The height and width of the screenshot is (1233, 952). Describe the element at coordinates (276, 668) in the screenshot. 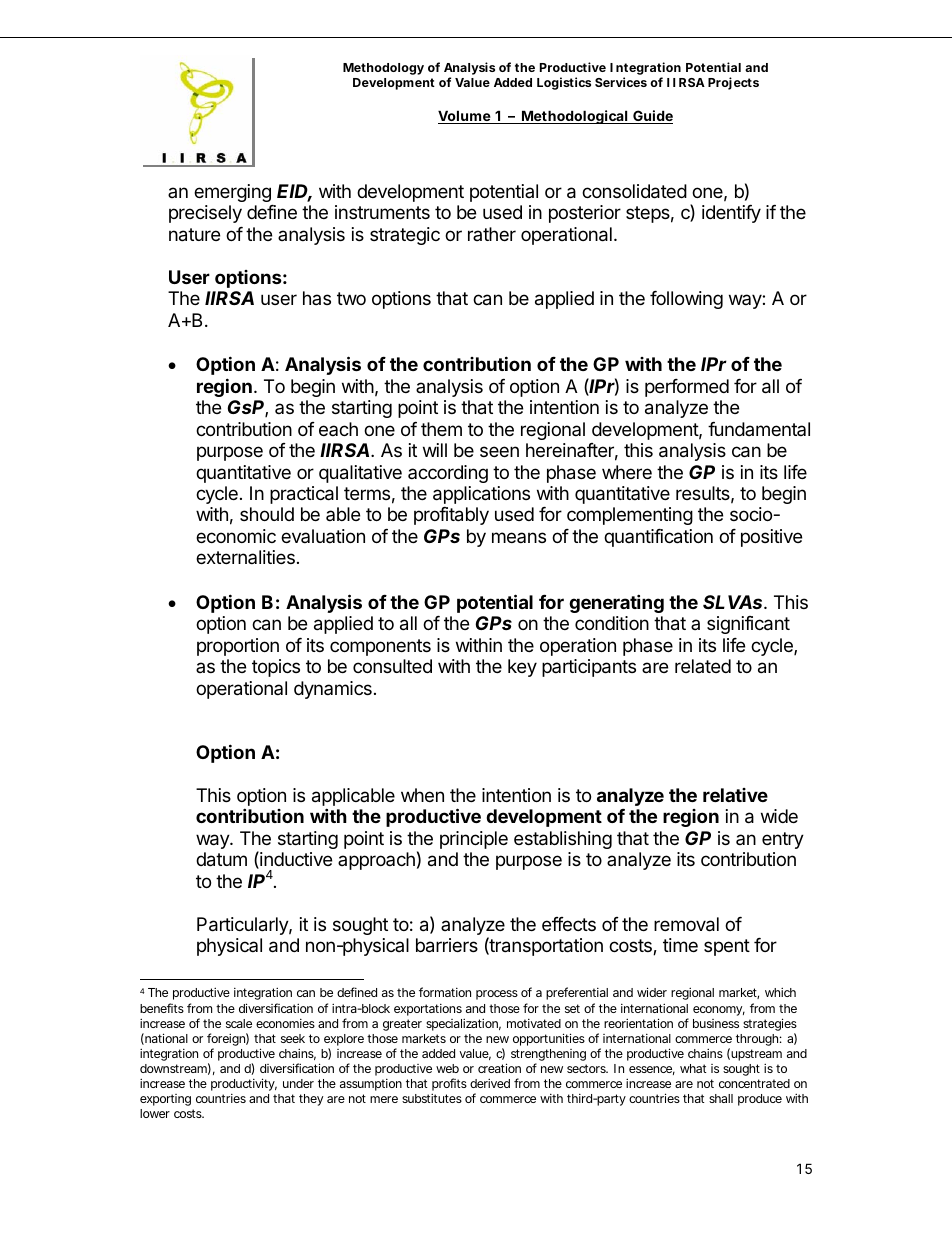

I see `topics` at that location.
